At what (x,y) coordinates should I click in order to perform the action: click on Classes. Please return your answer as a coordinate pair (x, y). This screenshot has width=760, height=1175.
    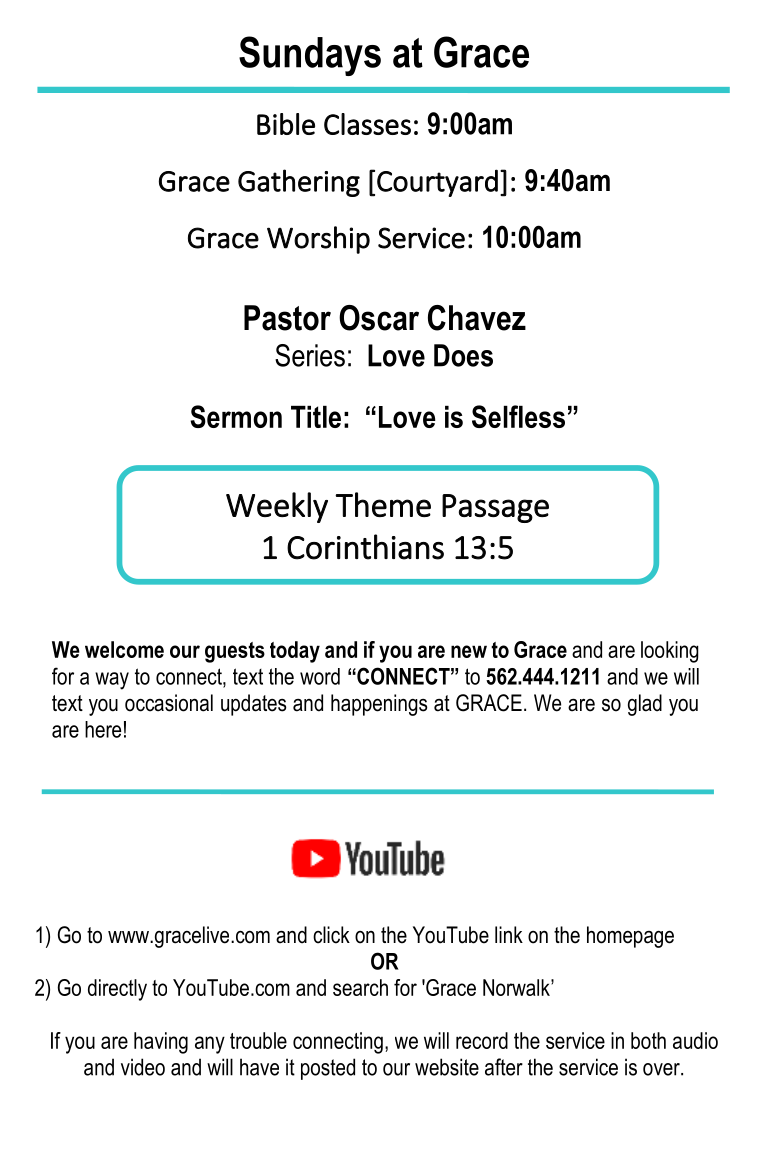
    Looking at the image, I should click on (367, 124).
